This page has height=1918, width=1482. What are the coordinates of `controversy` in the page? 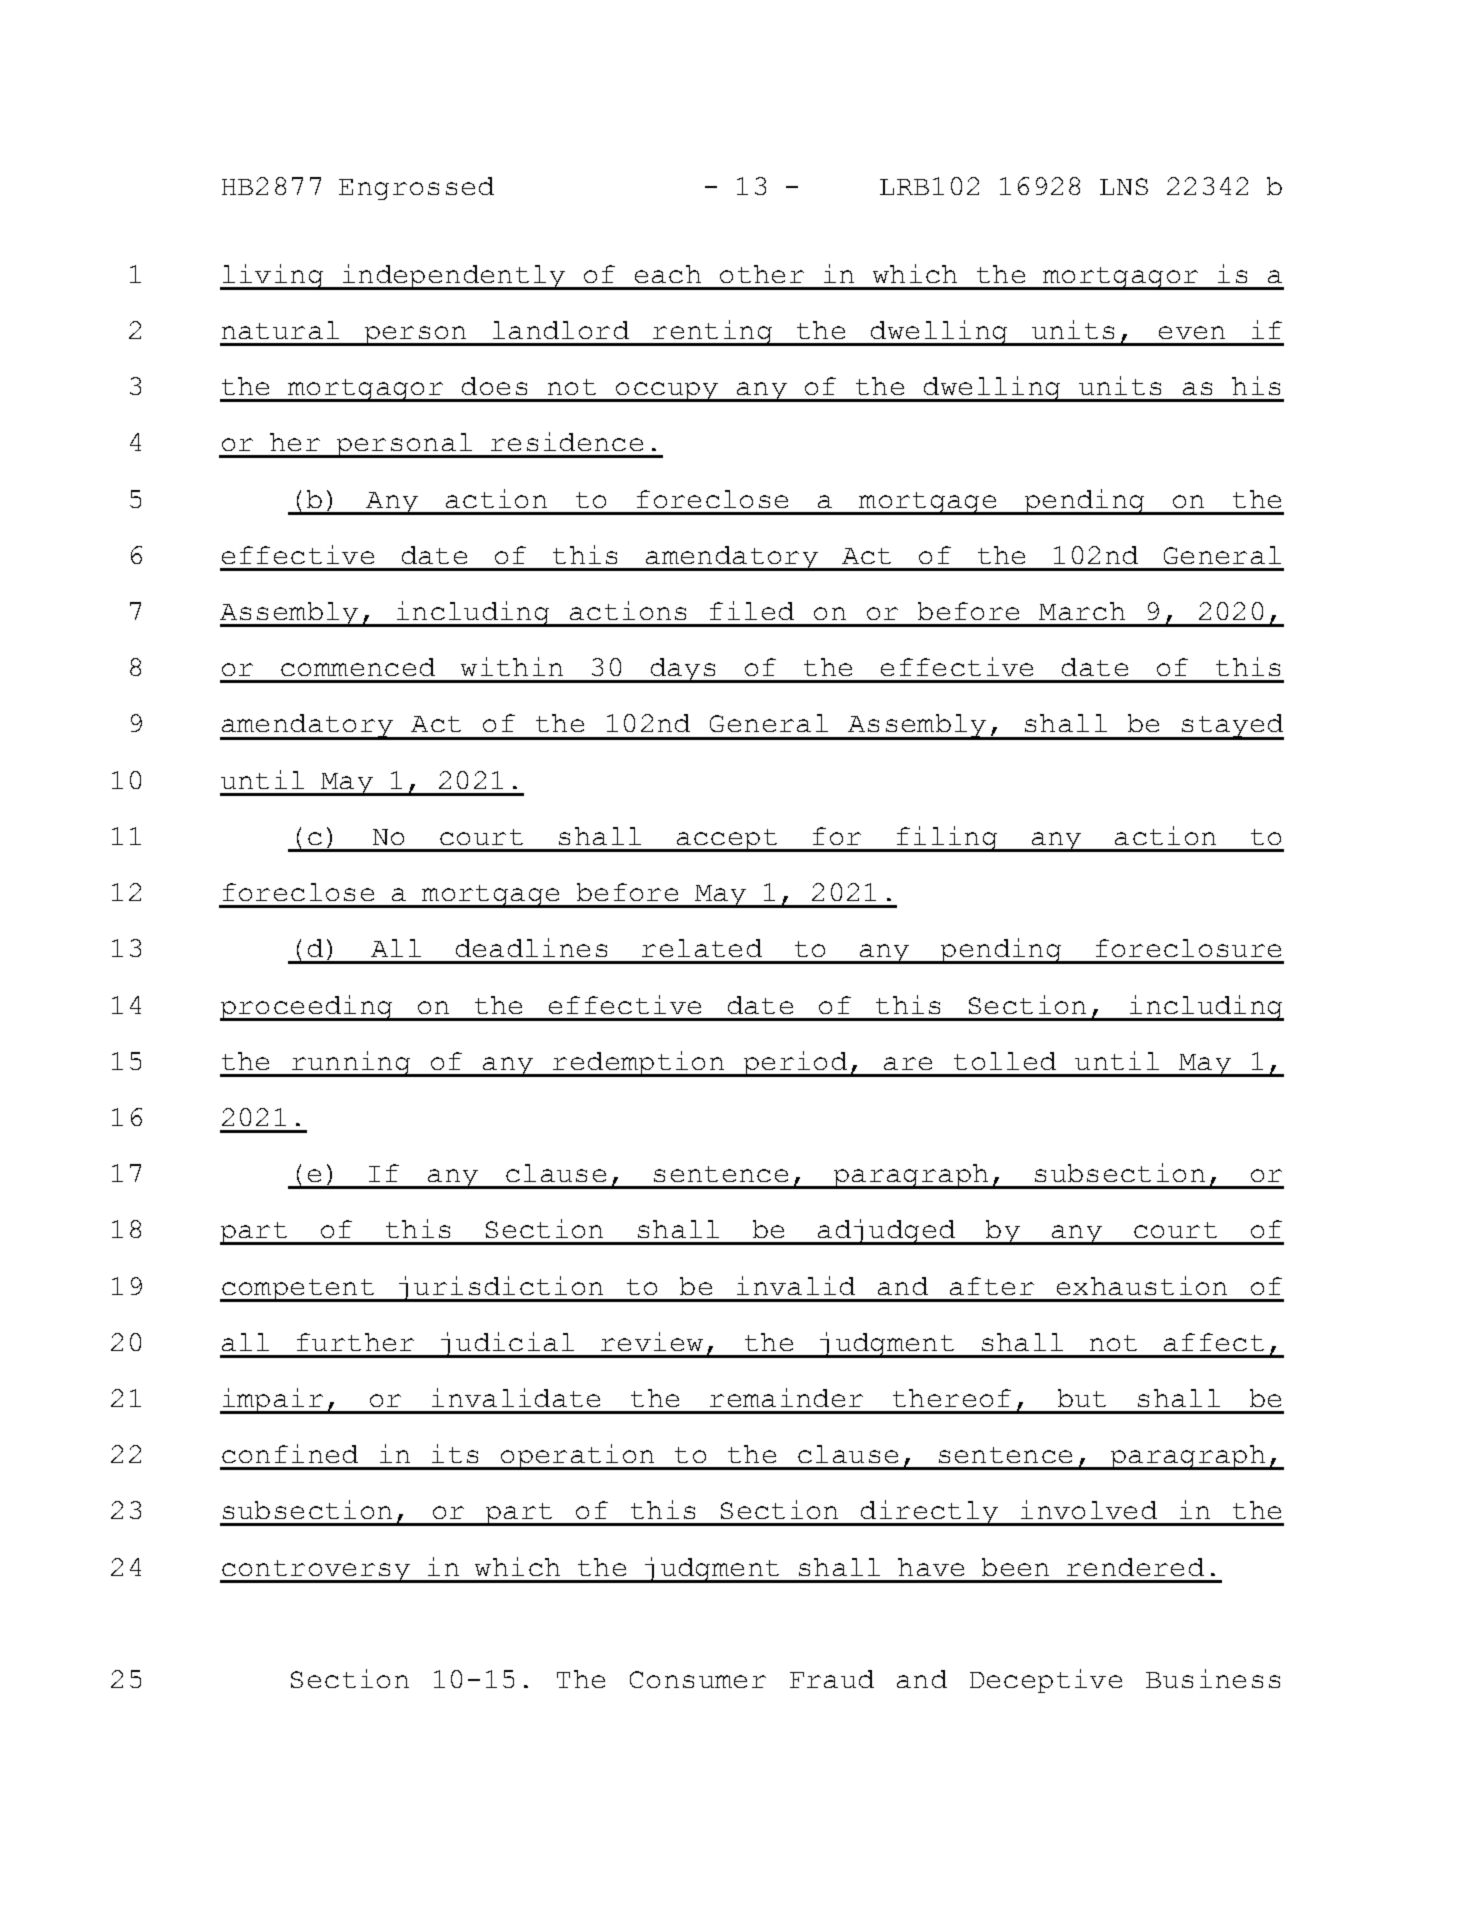 It's located at (316, 1571).
